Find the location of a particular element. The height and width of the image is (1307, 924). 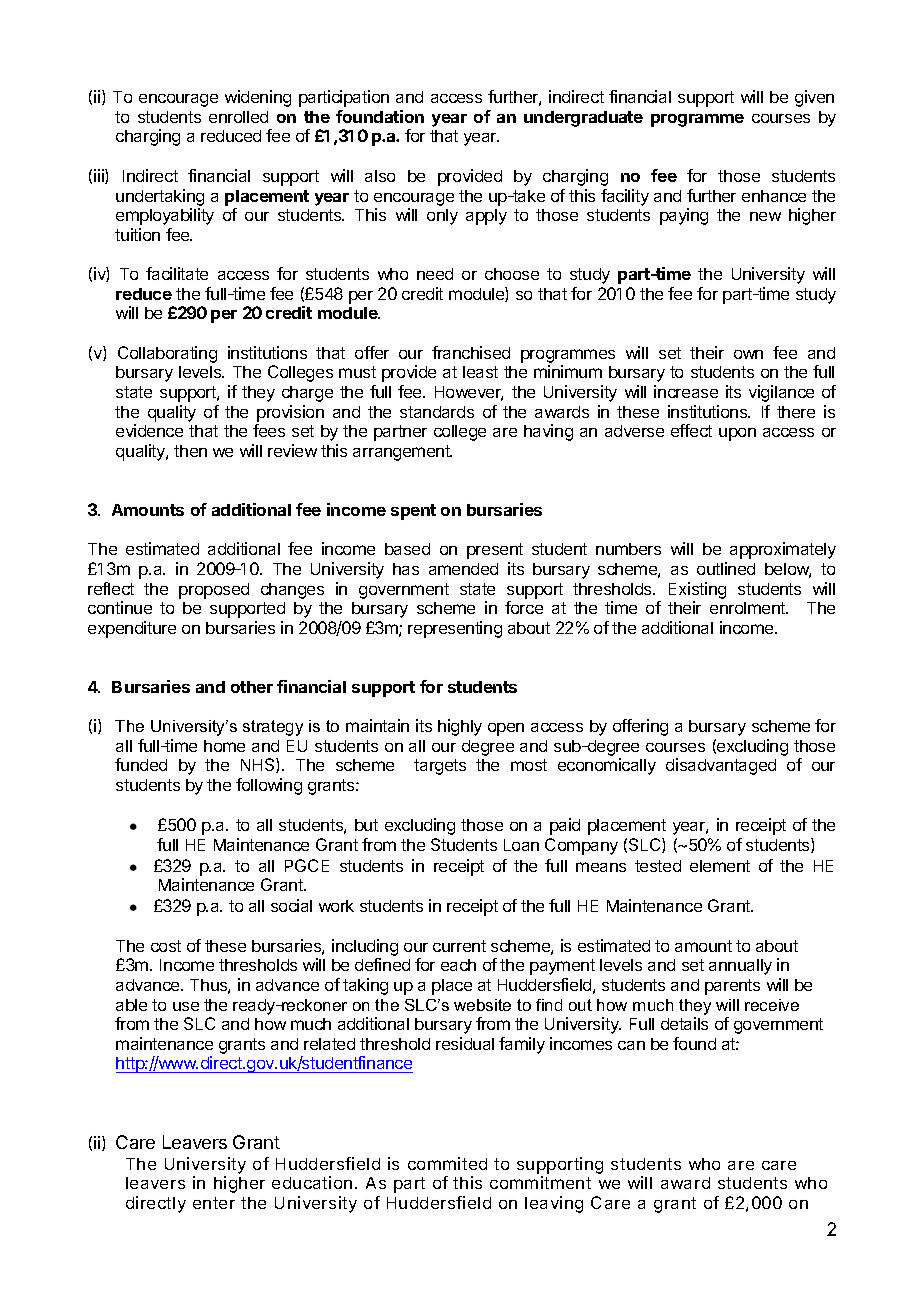

enter is located at coordinates (214, 1203).
